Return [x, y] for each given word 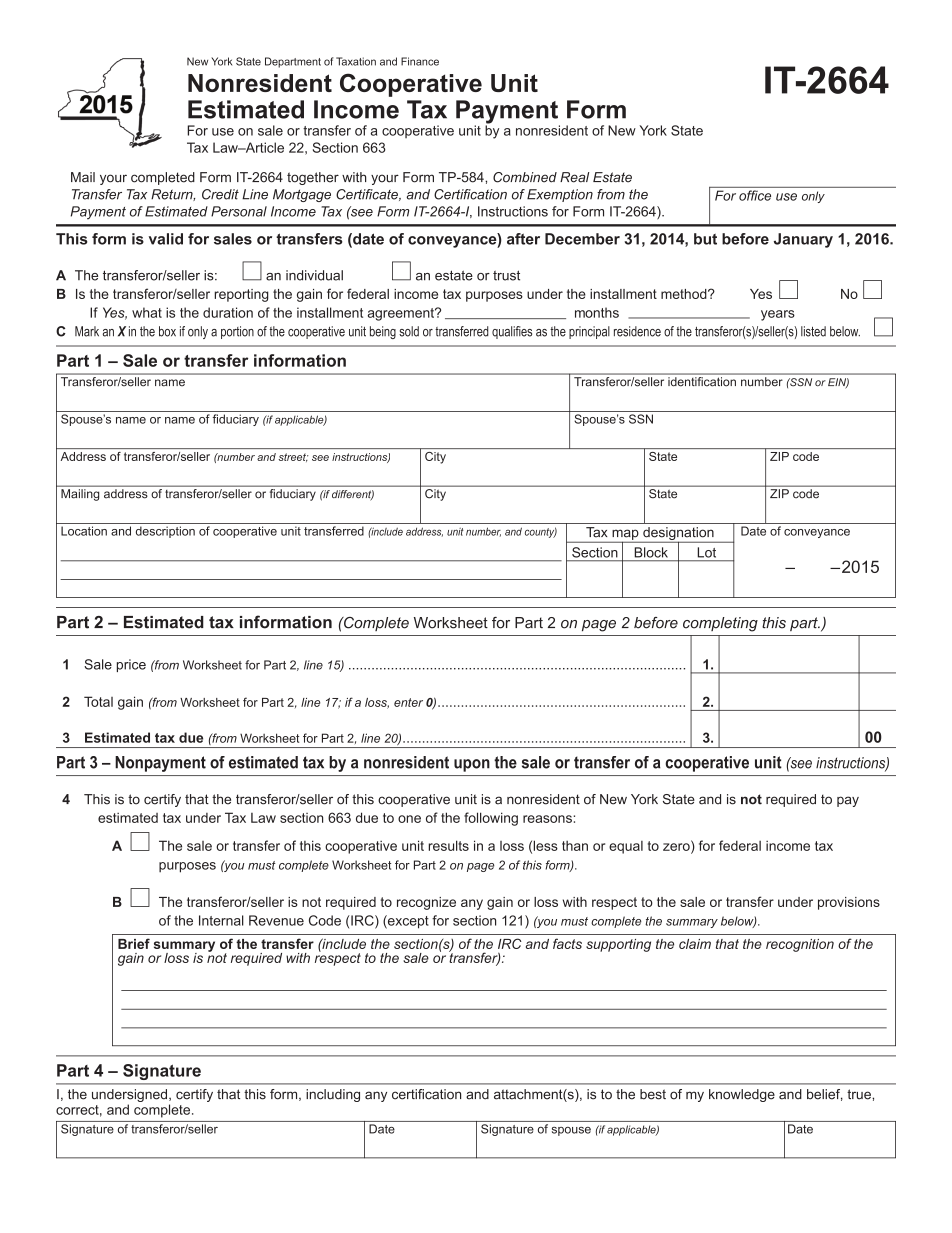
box [167, 331]
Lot [707, 552]
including [333, 1095]
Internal [221, 920]
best [653, 1094]
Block [651, 552]
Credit [220, 194]
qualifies [512, 332]
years [778, 315]
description [165, 532]
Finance [420, 61]
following [491, 819]
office [755, 195]
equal [626, 847]
